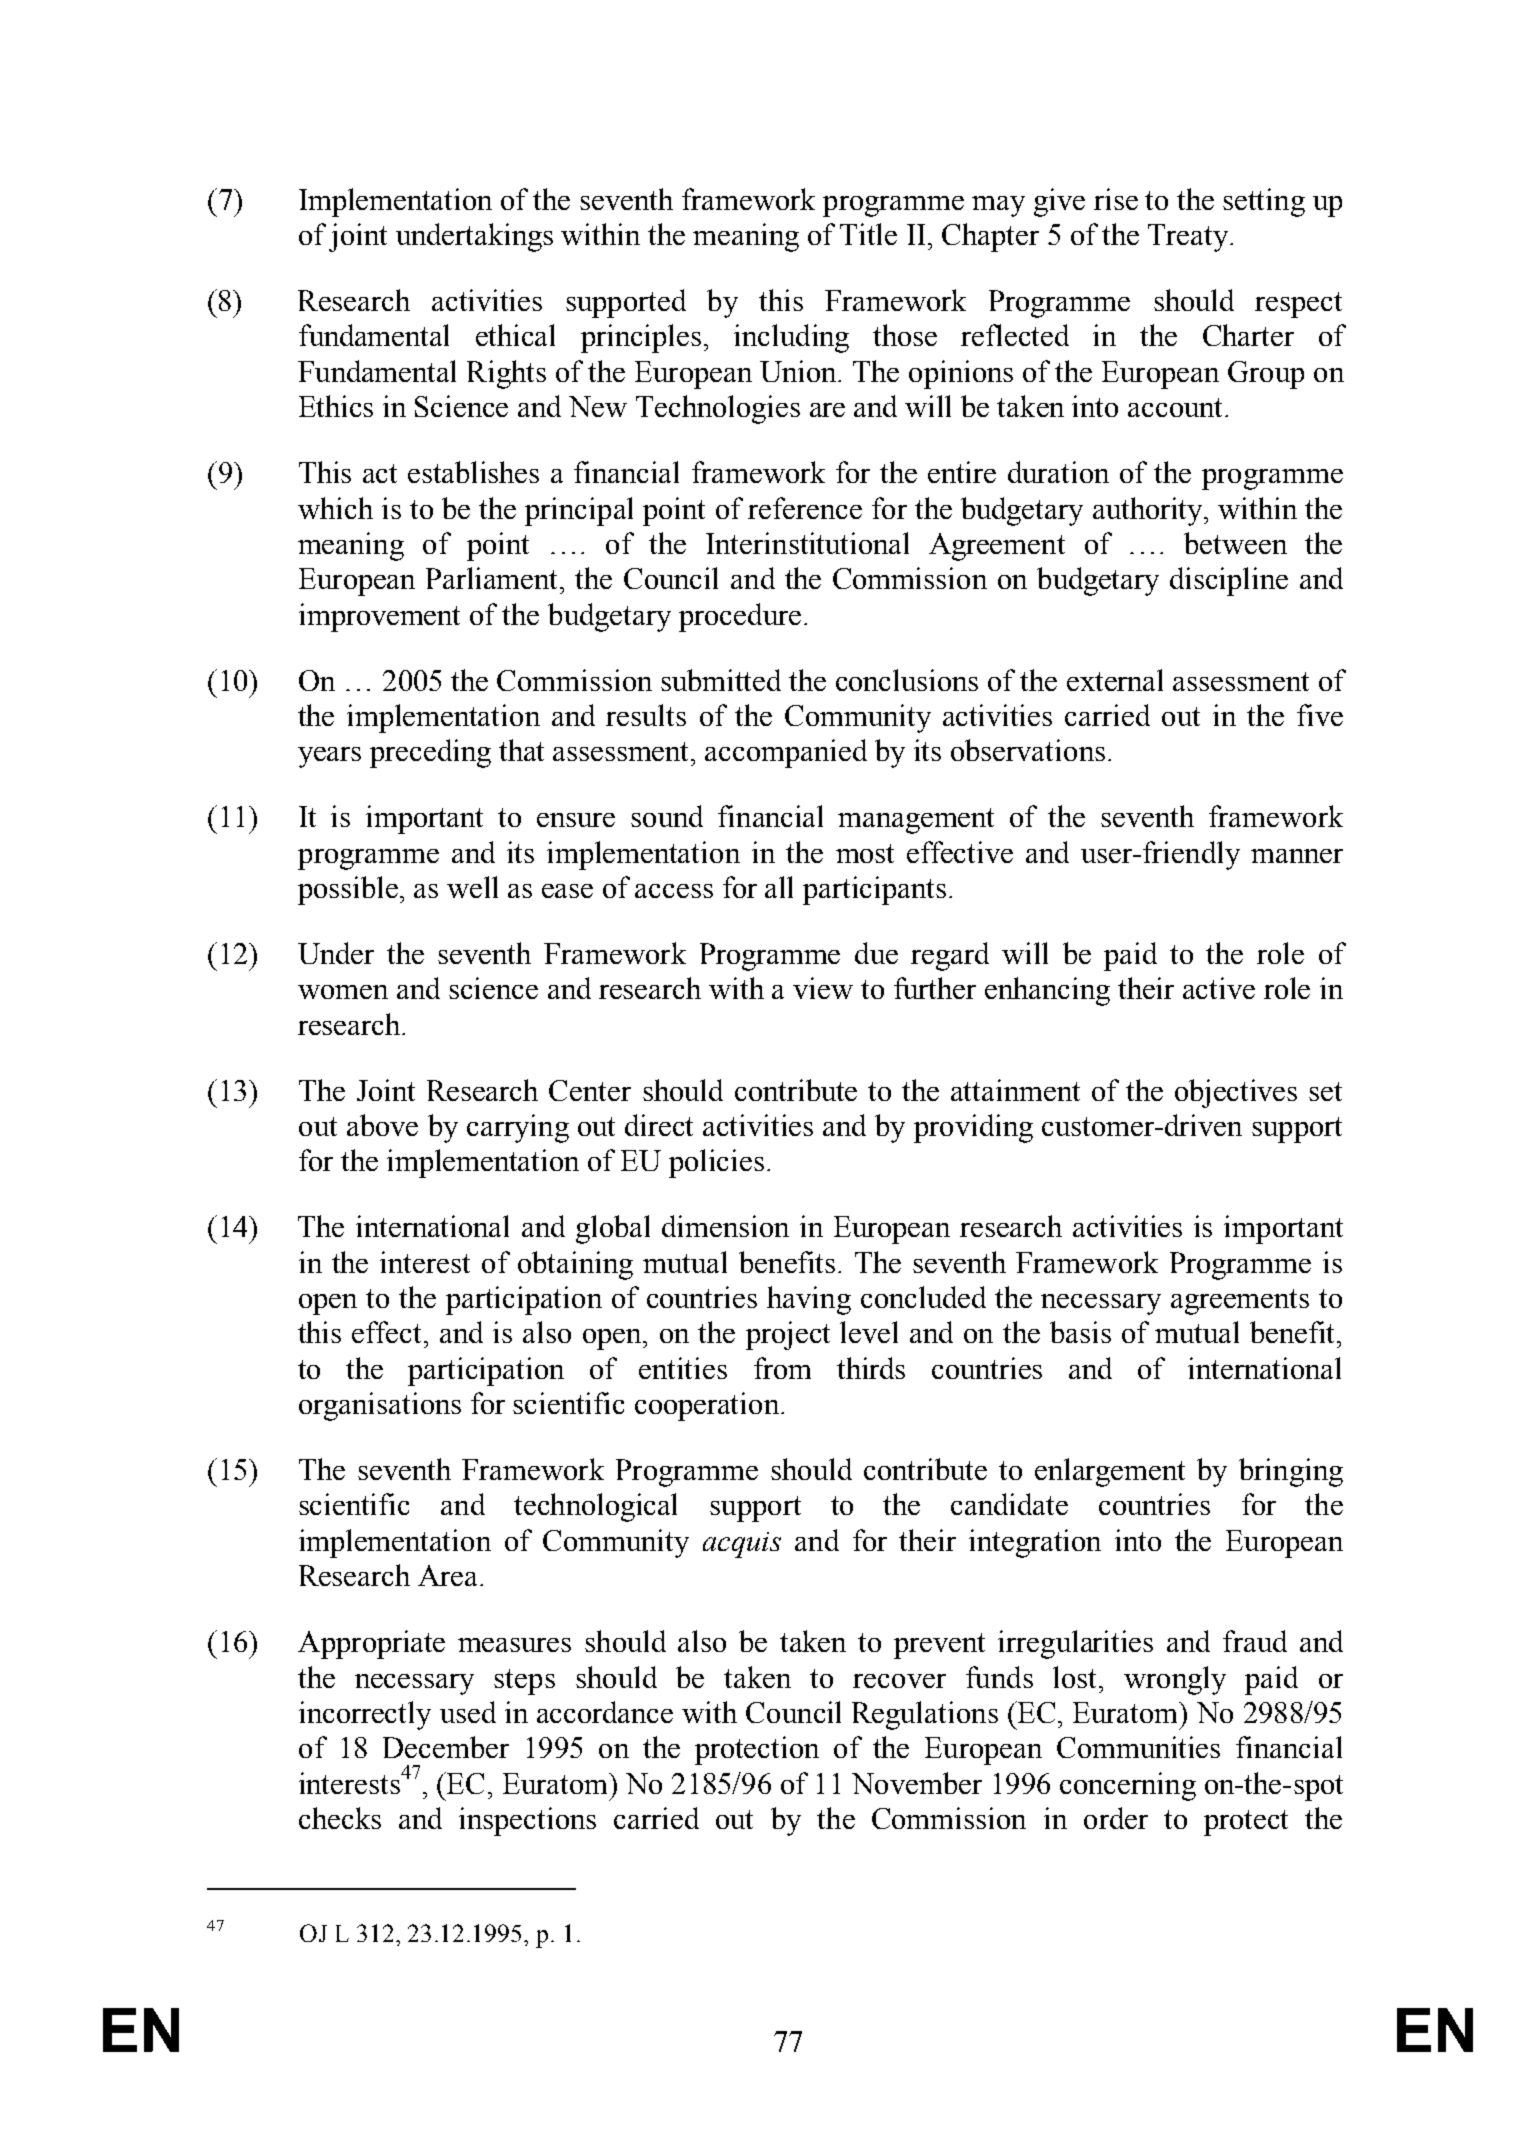 This image has width=1524, height=2156. I want to click on obtaining, so click(575, 1265).
